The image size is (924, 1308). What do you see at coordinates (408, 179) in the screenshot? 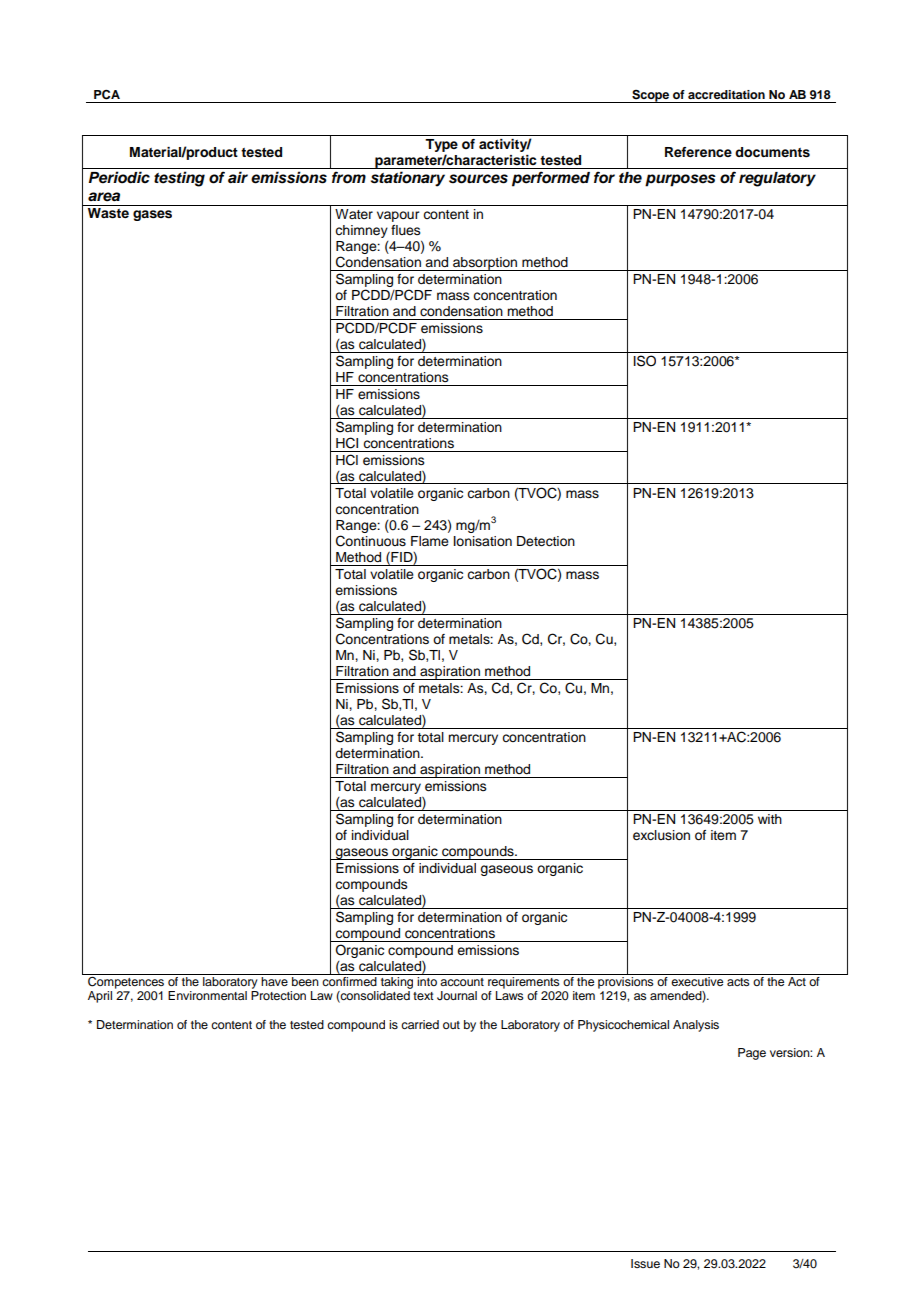
I see `stationary` at bounding box center [408, 179].
